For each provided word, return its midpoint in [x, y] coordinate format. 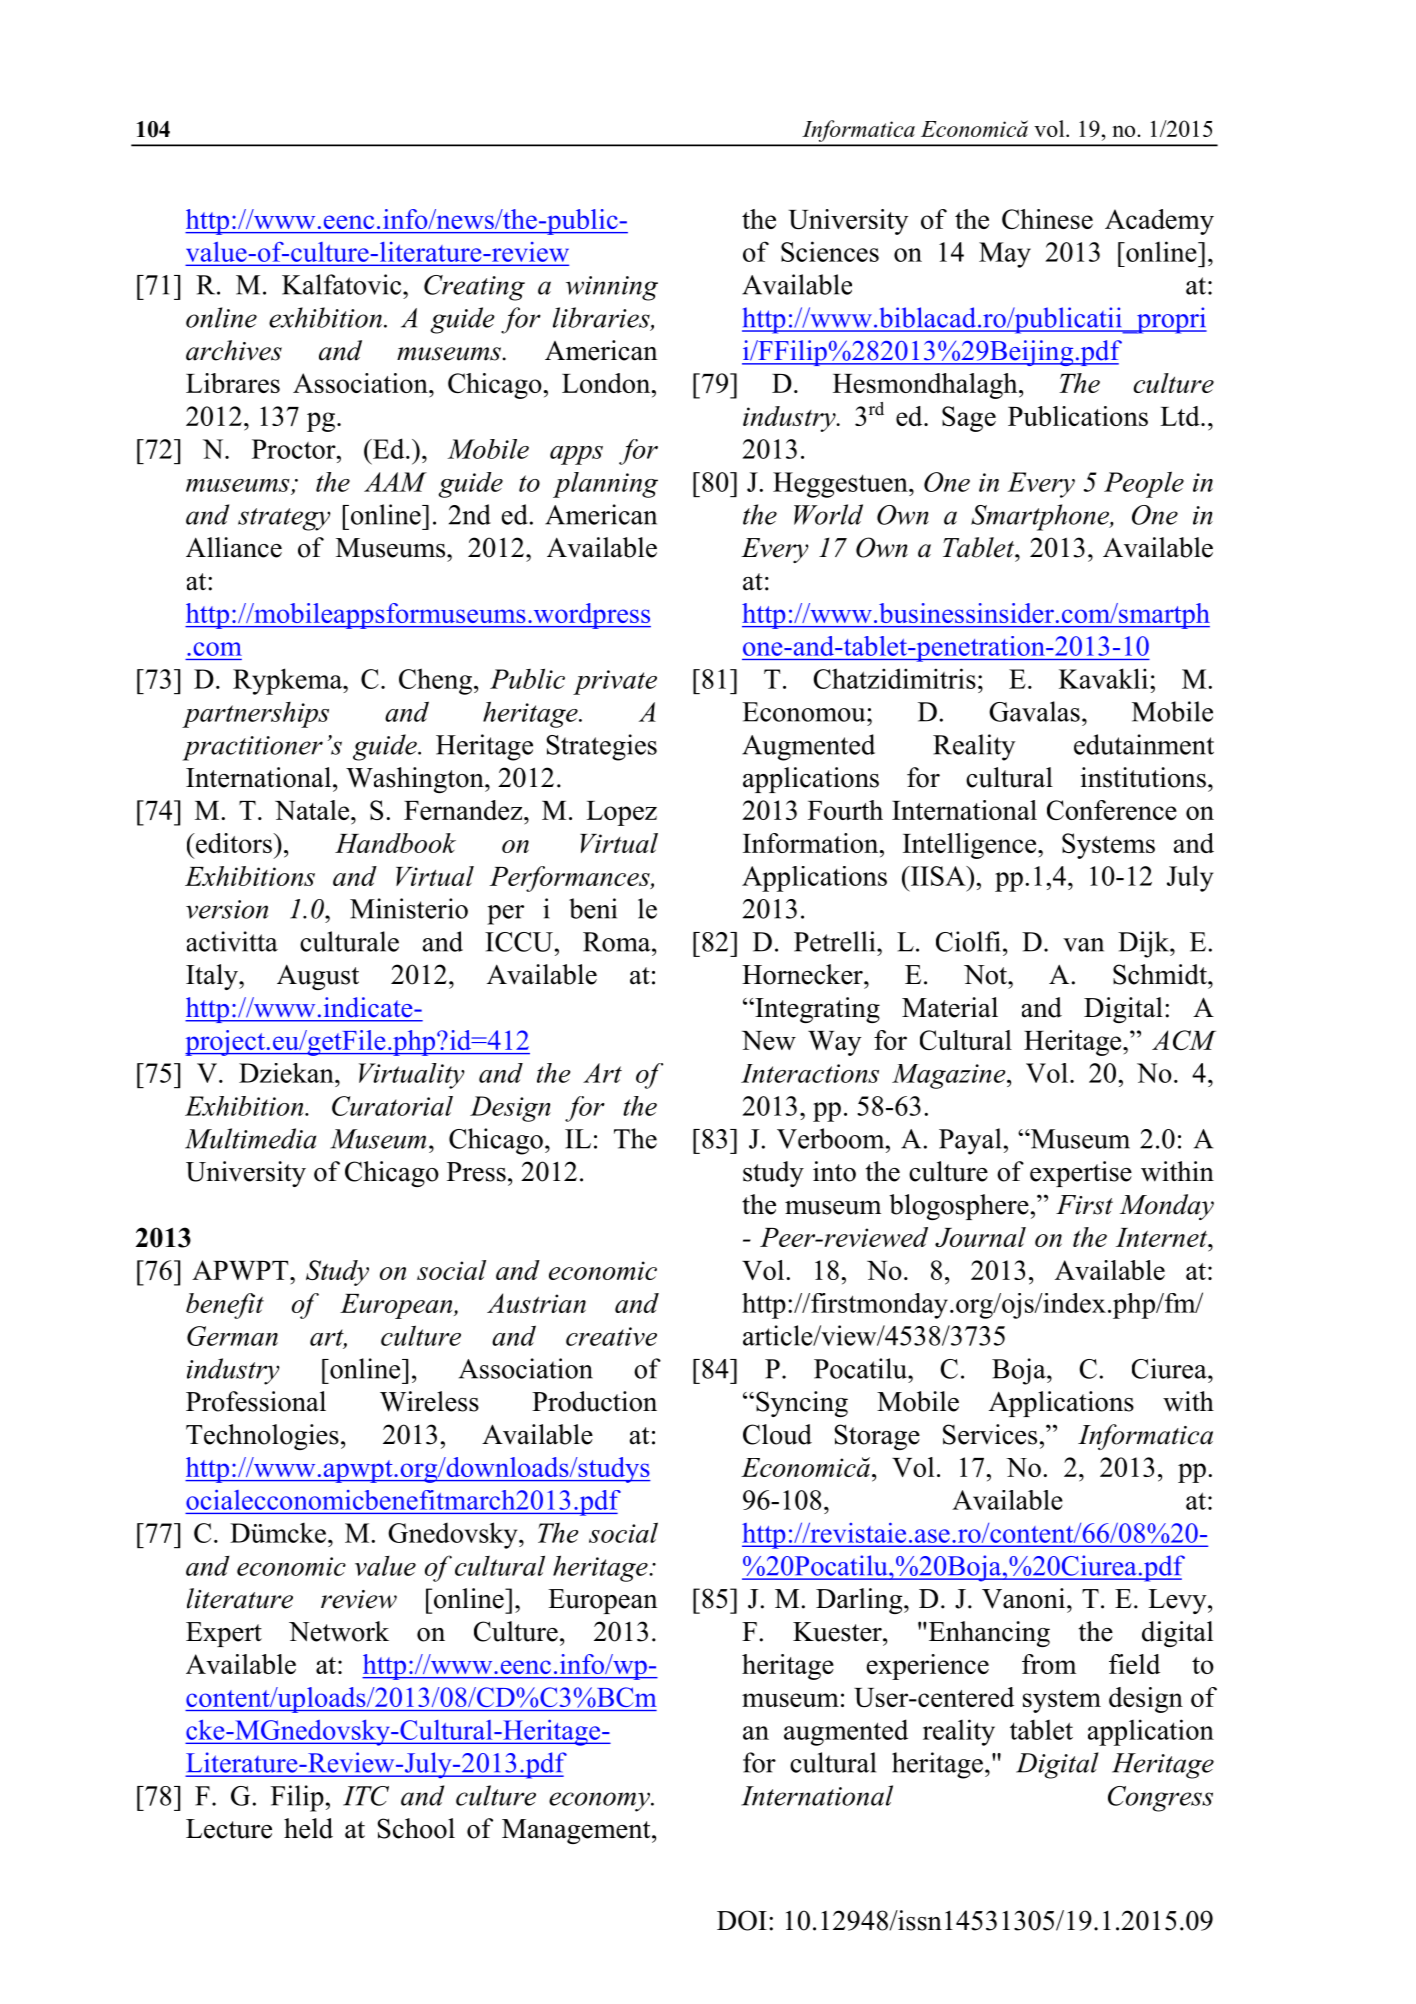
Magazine [950, 1076]
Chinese [1047, 219]
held [308, 1828]
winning [612, 288]
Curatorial [392, 1106]
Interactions [810, 1073]
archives [234, 350]
